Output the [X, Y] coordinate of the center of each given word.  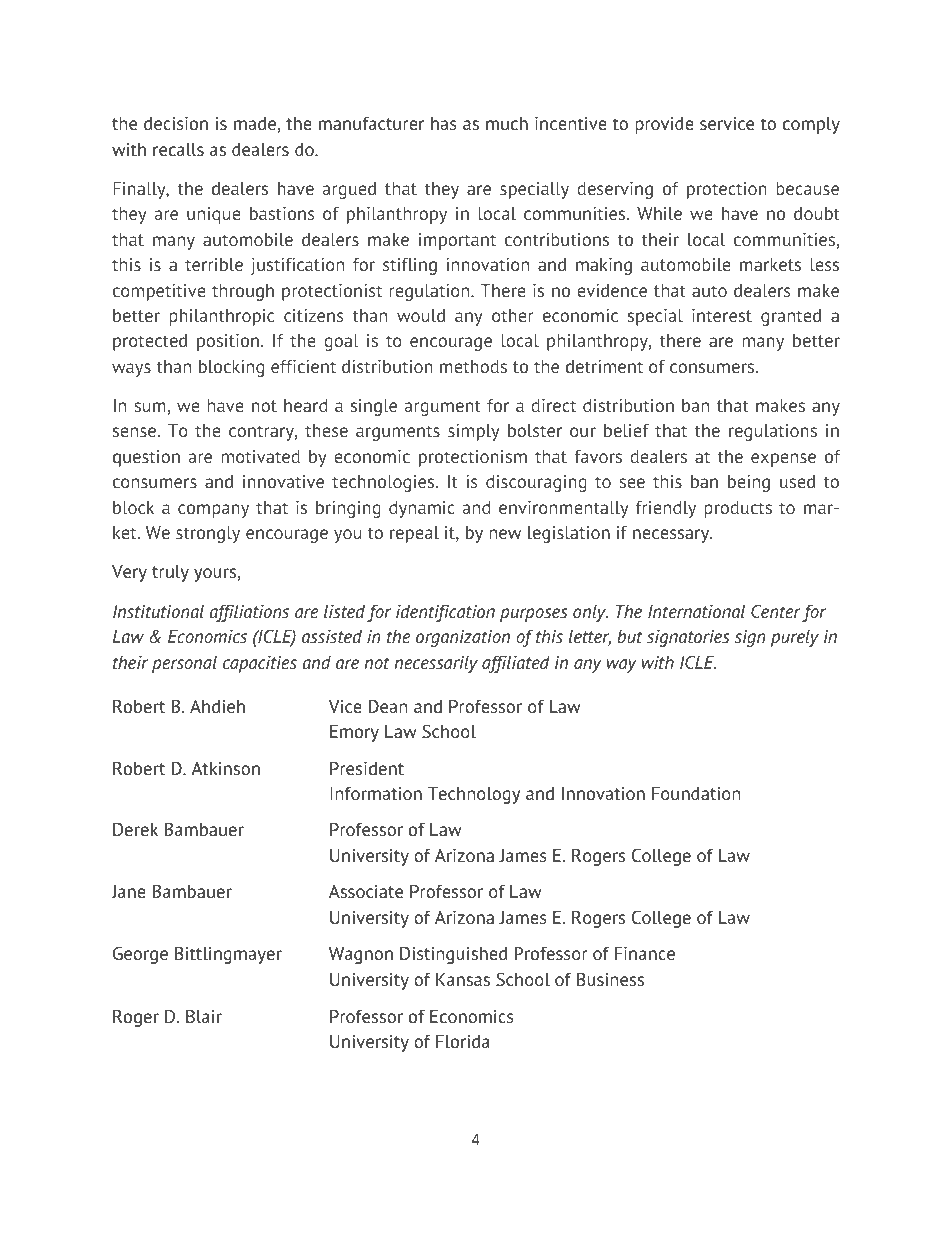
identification [445, 613]
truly [170, 573]
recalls [178, 150]
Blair [204, 1016]
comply [811, 125]
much [507, 124]
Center [775, 611]
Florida [462, 1042]
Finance [645, 954]
